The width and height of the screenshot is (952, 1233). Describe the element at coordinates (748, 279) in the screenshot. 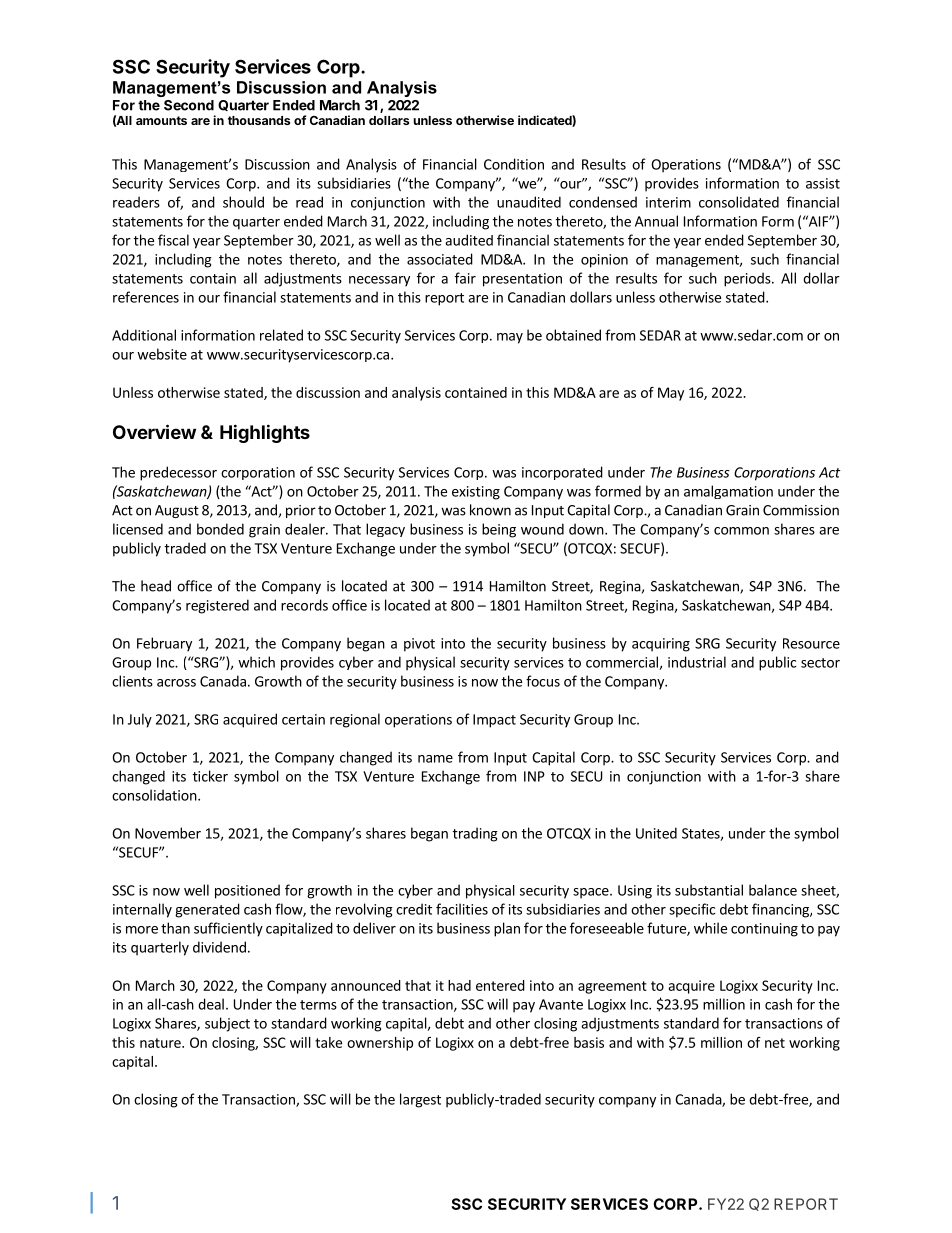

I see `periods` at that location.
